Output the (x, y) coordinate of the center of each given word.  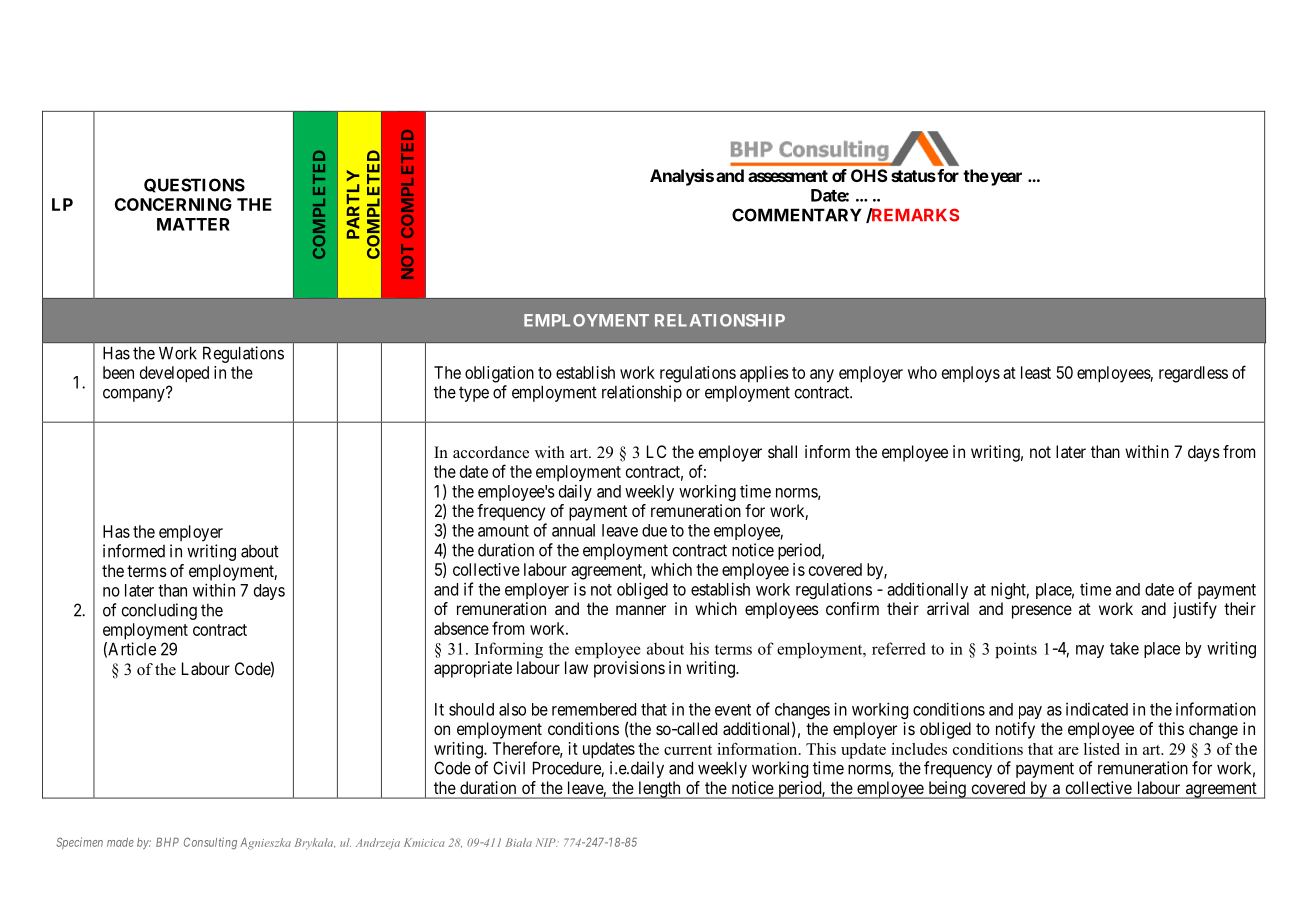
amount (503, 531)
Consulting (210, 843)
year (1005, 179)
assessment (788, 176)
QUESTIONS (194, 185)
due (654, 530)
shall (782, 451)
